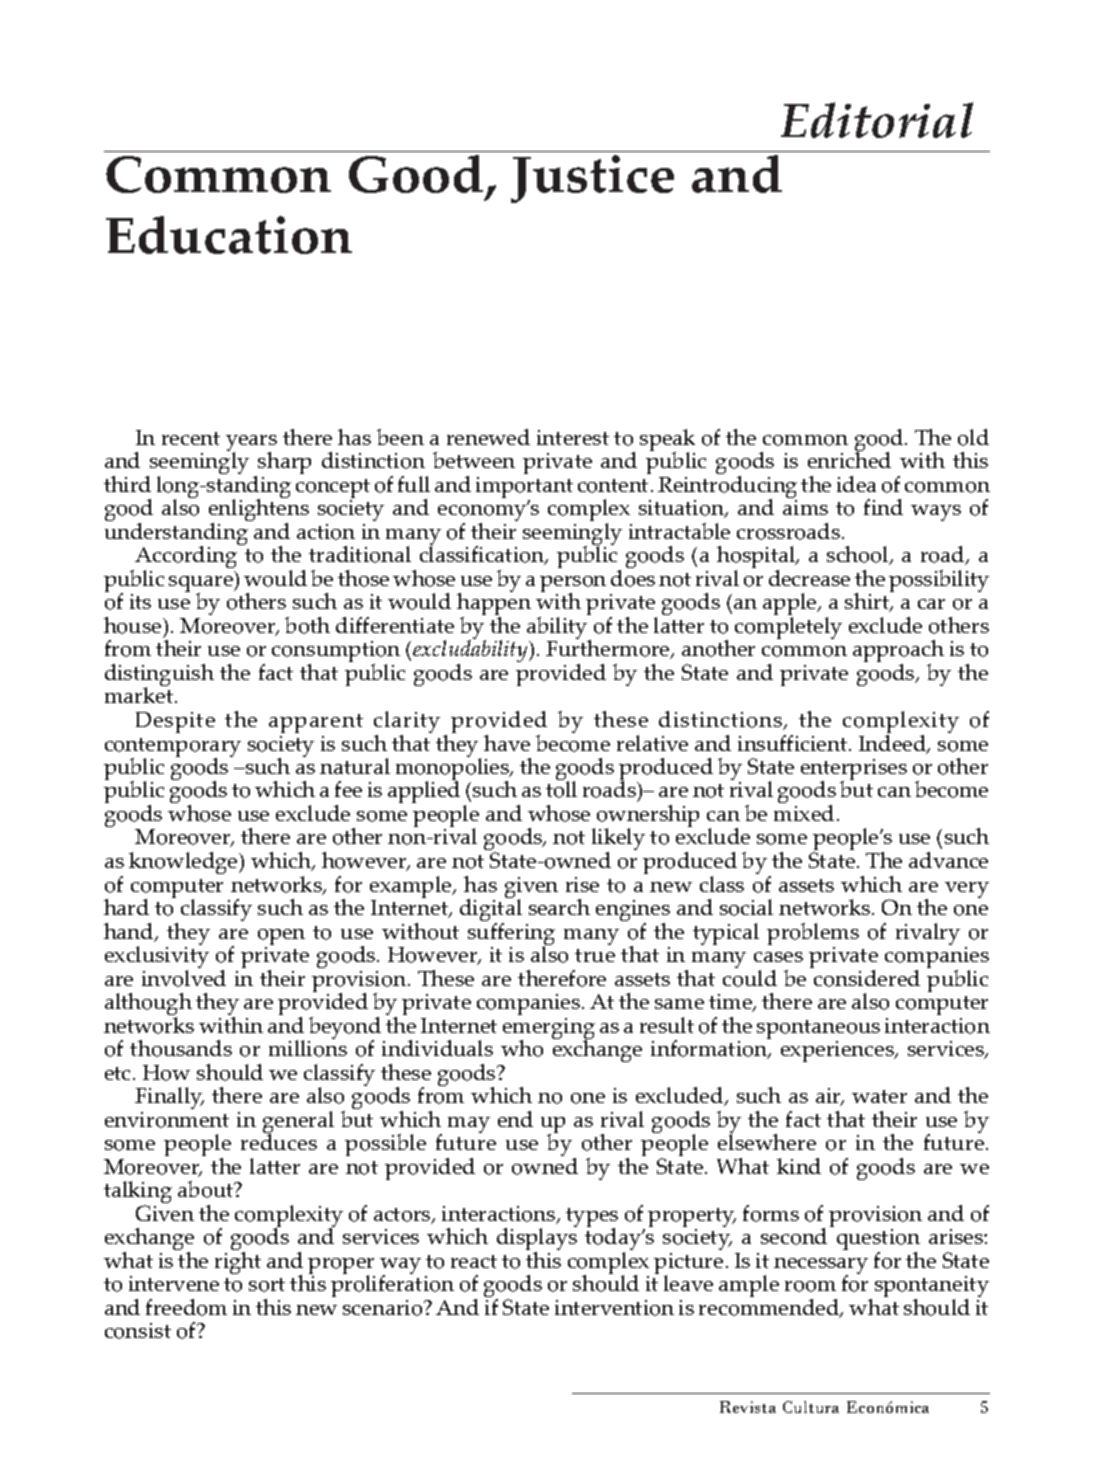  Describe the element at coordinates (186, 1307) in the screenshot. I see `freedom` at that location.
